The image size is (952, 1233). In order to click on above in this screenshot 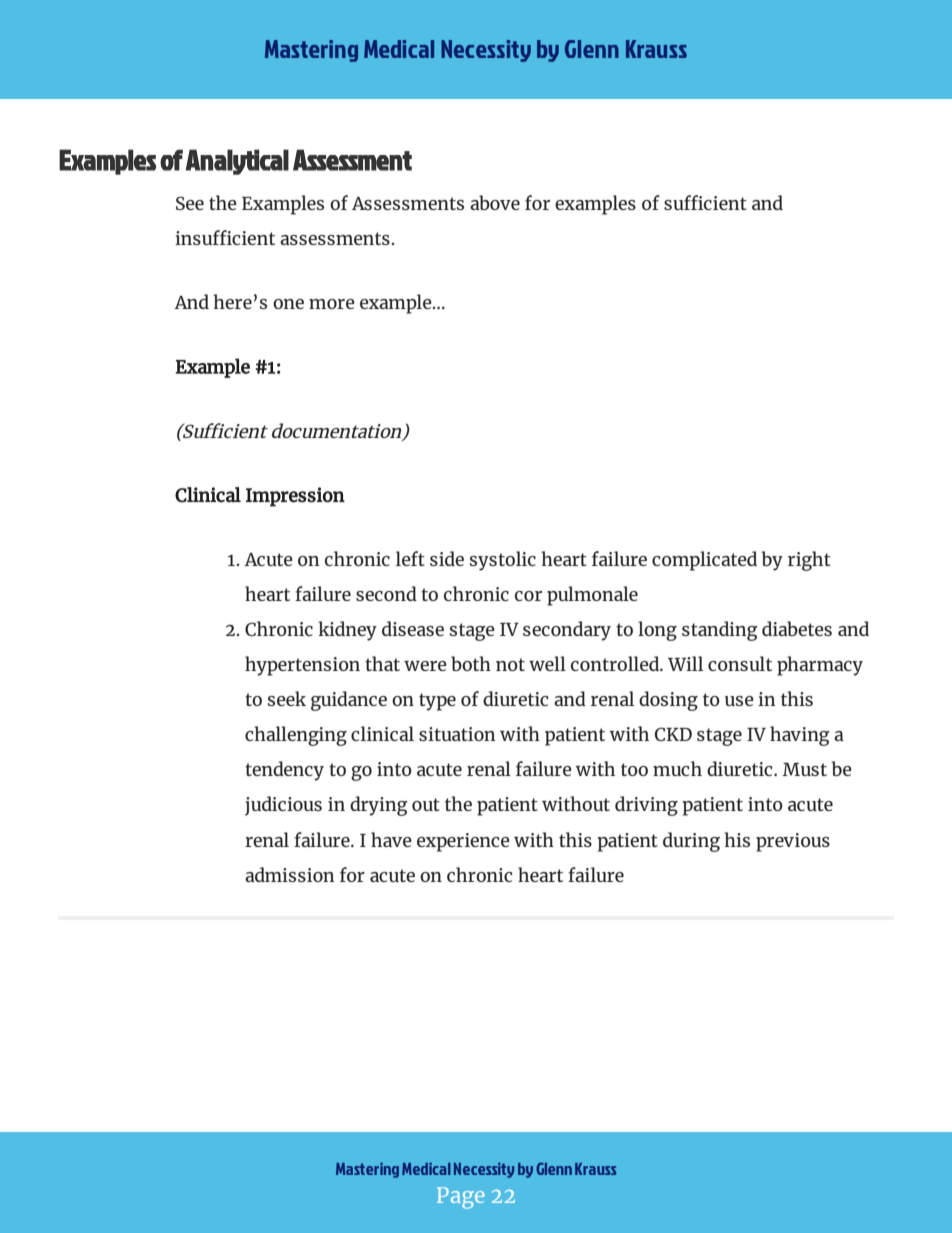, I will do `click(495, 202)`.
